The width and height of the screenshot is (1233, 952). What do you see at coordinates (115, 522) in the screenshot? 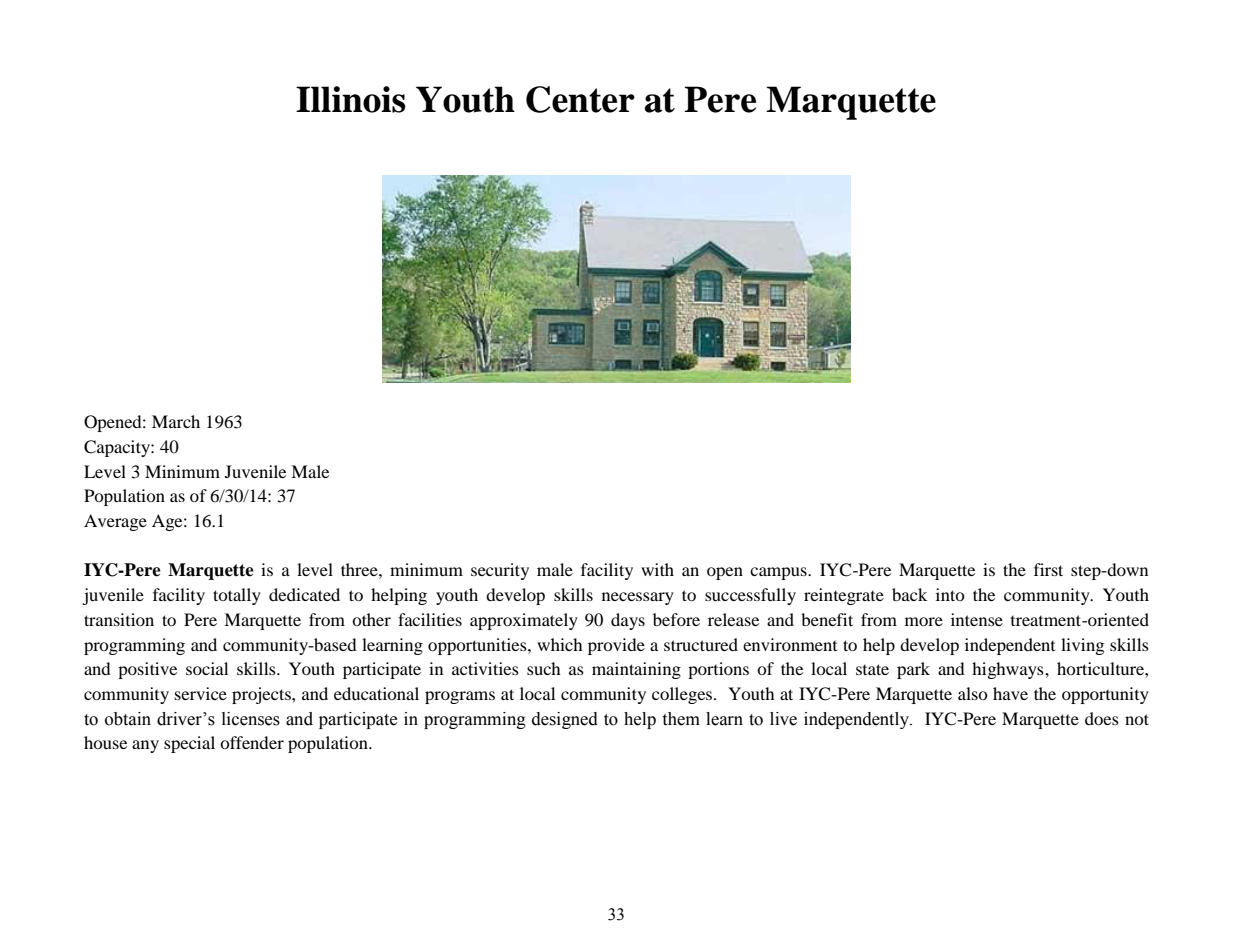
I see `Average` at bounding box center [115, 522].
